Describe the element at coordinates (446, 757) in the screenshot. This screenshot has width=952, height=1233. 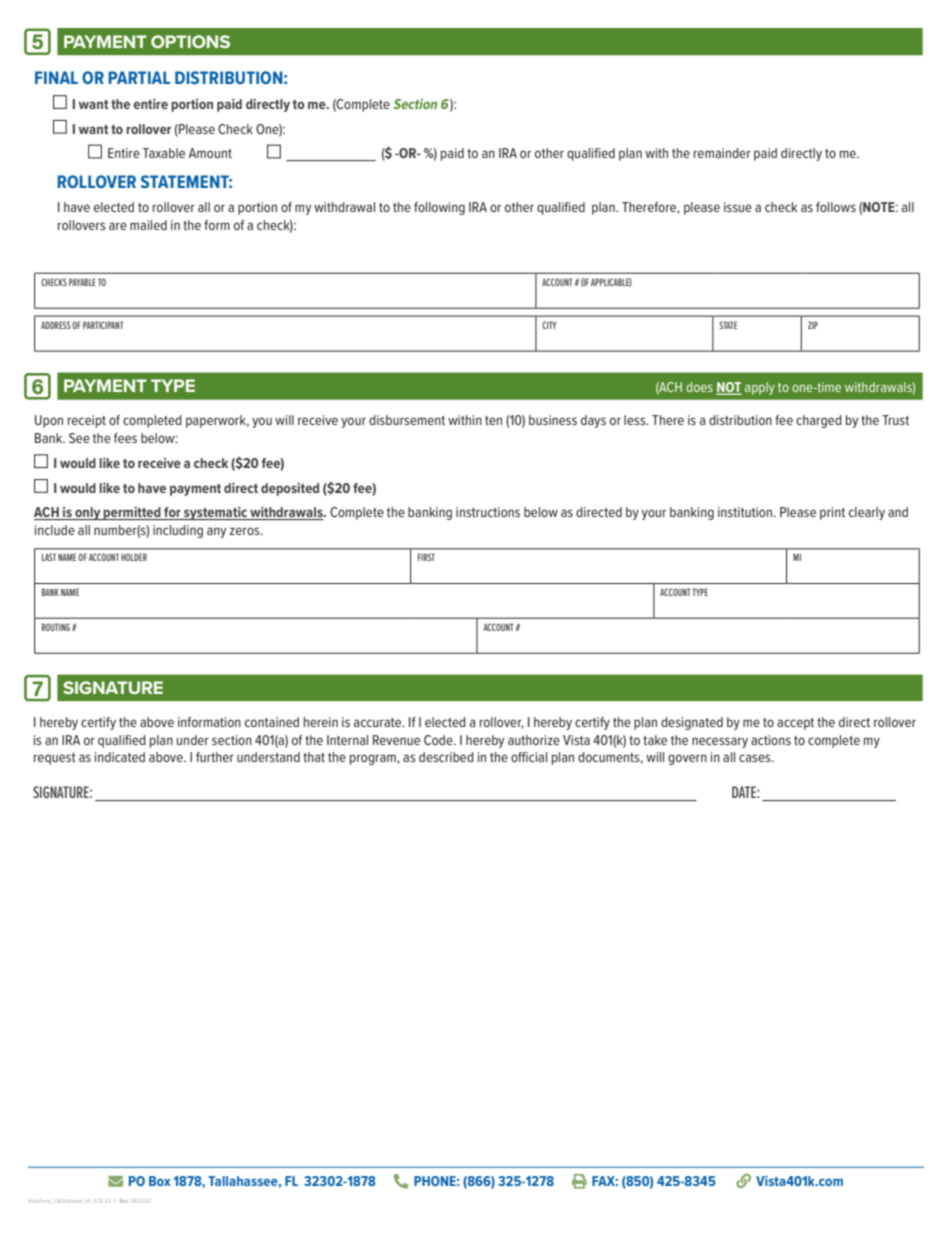
I see `described` at that location.
